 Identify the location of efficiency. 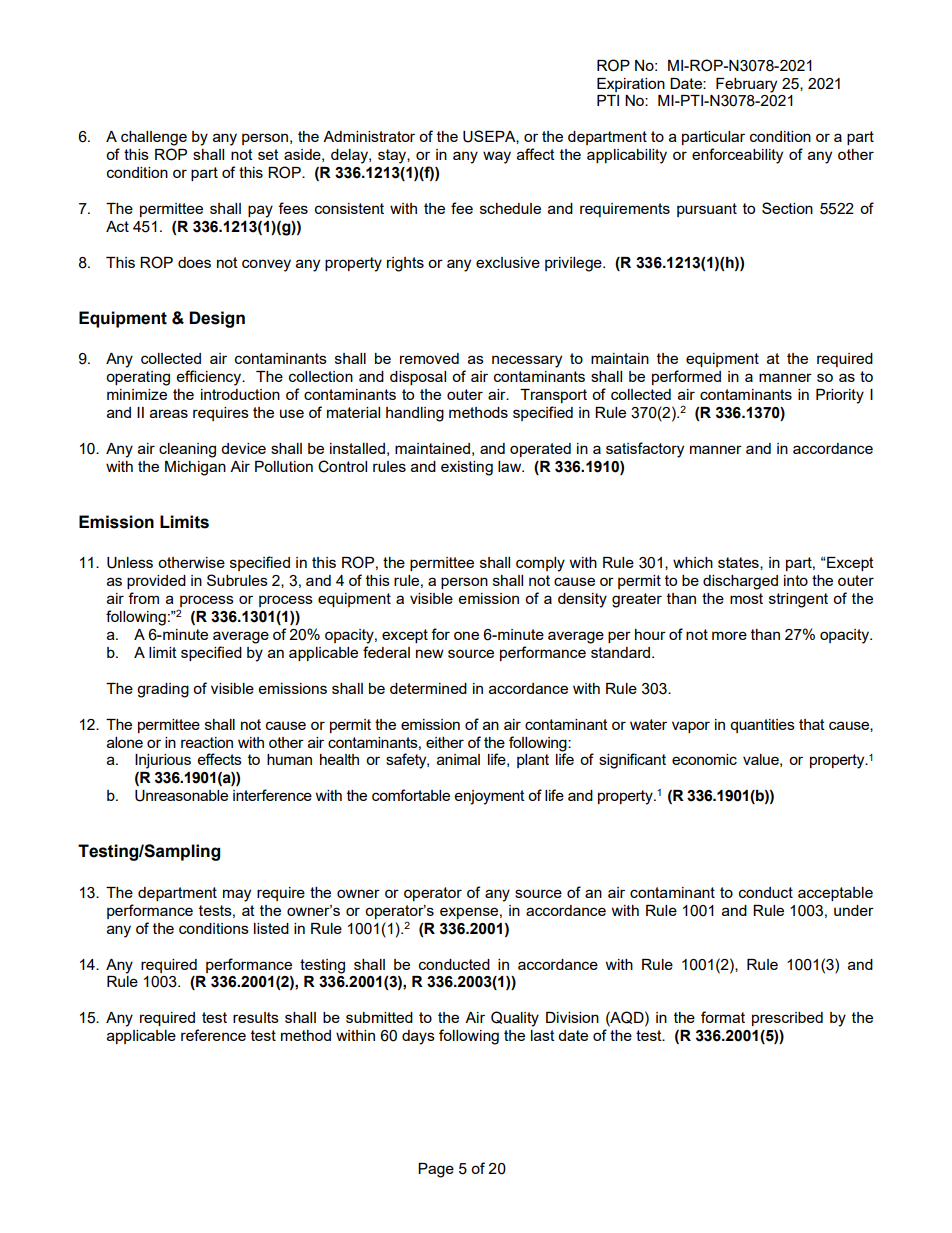
(210, 378).
